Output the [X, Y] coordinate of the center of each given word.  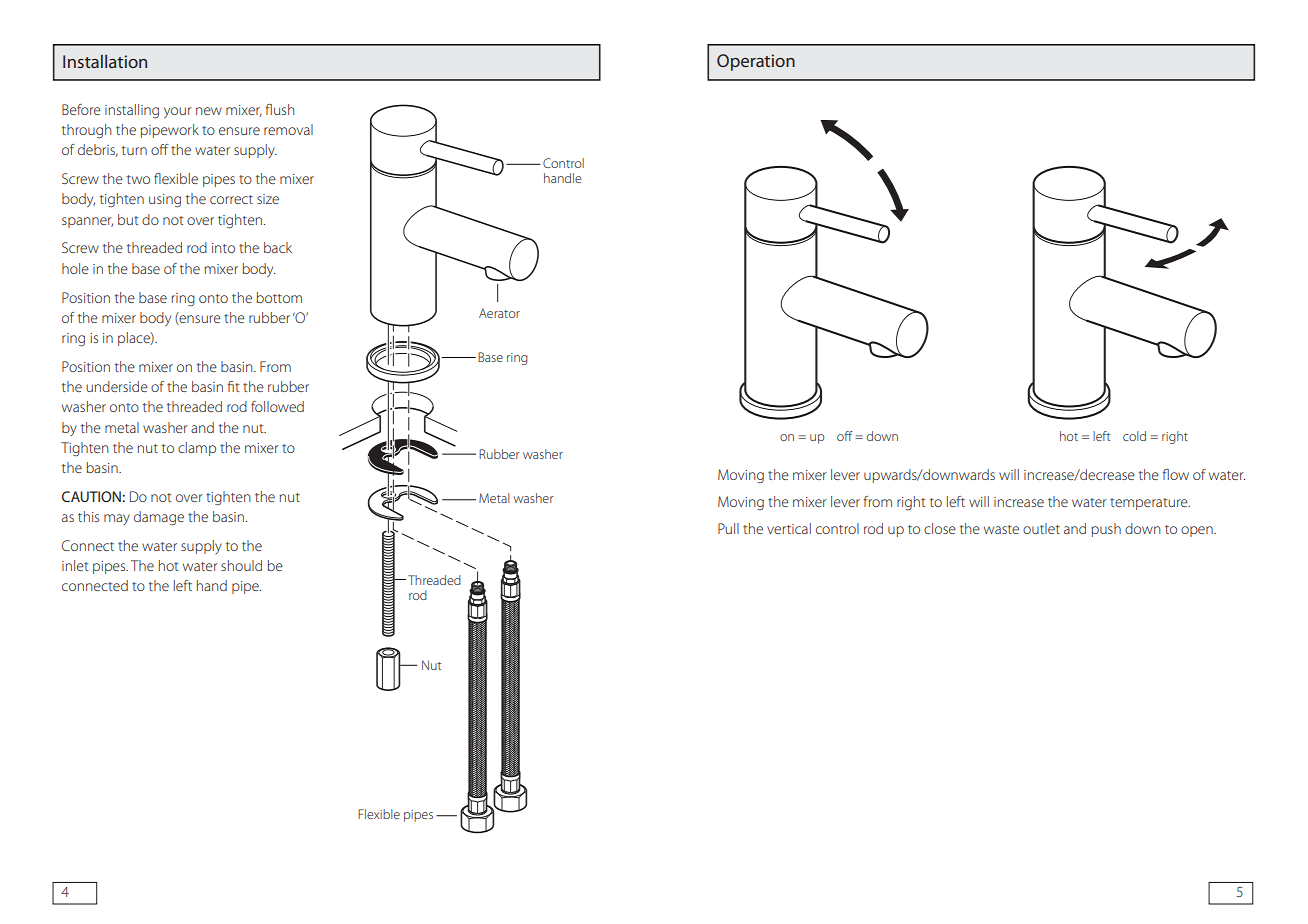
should [241, 565]
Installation [105, 61]
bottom [279, 297]
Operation [756, 62]
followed [277, 406]
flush [280, 109]
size [268, 199]
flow [1175, 474]
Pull [728, 528]
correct [231, 199]
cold [1134, 436]
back [278, 247]
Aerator [499, 313]
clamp [197, 449]
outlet [1041, 528]
